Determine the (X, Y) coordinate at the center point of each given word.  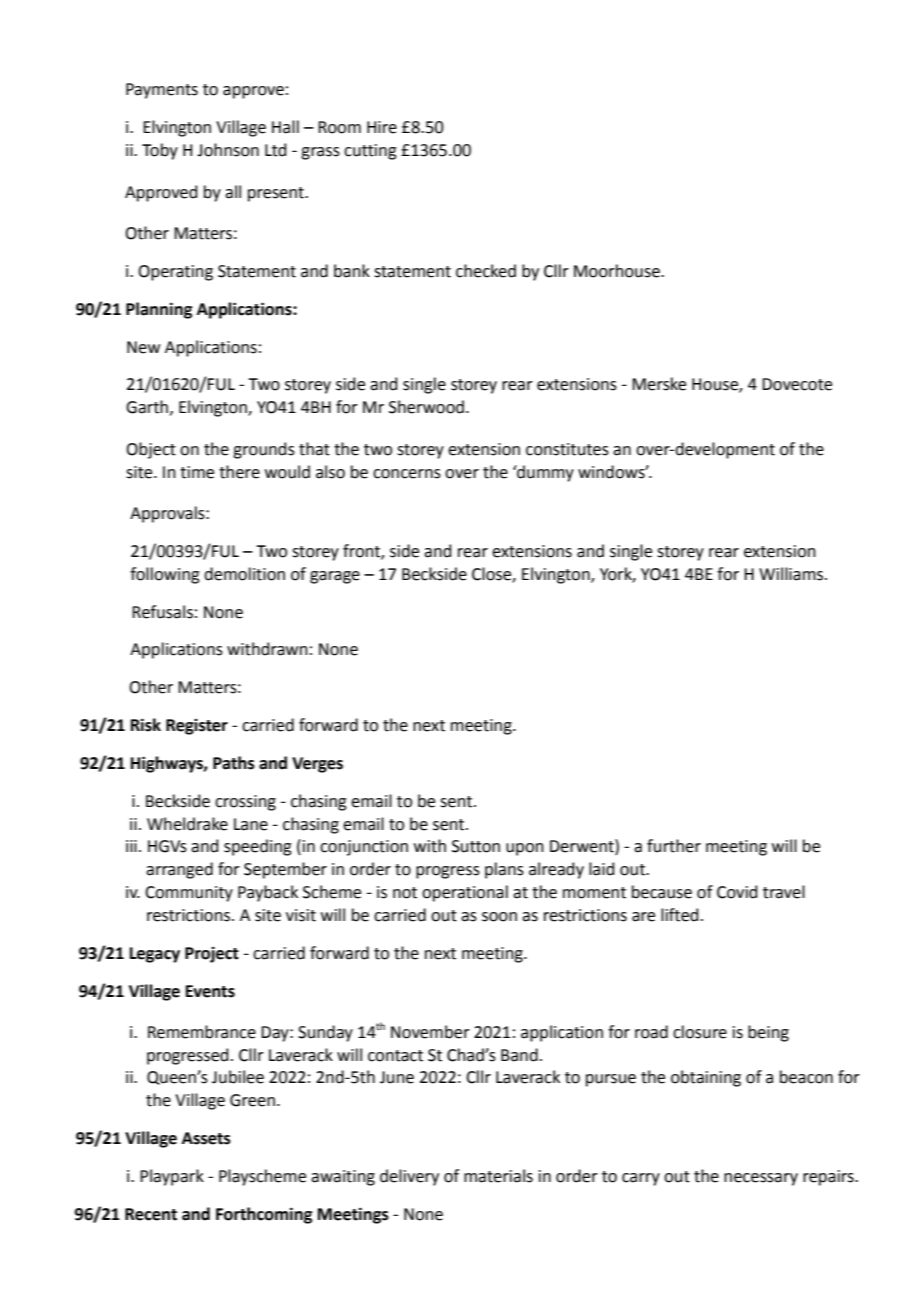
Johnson (228, 150)
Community (189, 894)
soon (499, 917)
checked (486, 271)
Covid (737, 892)
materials (498, 1176)
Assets (206, 1138)
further (674, 846)
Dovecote (797, 384)
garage (335, 577)
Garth (147, 407)
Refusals (162, 612)
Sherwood (426, 407)
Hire (382, 127)
